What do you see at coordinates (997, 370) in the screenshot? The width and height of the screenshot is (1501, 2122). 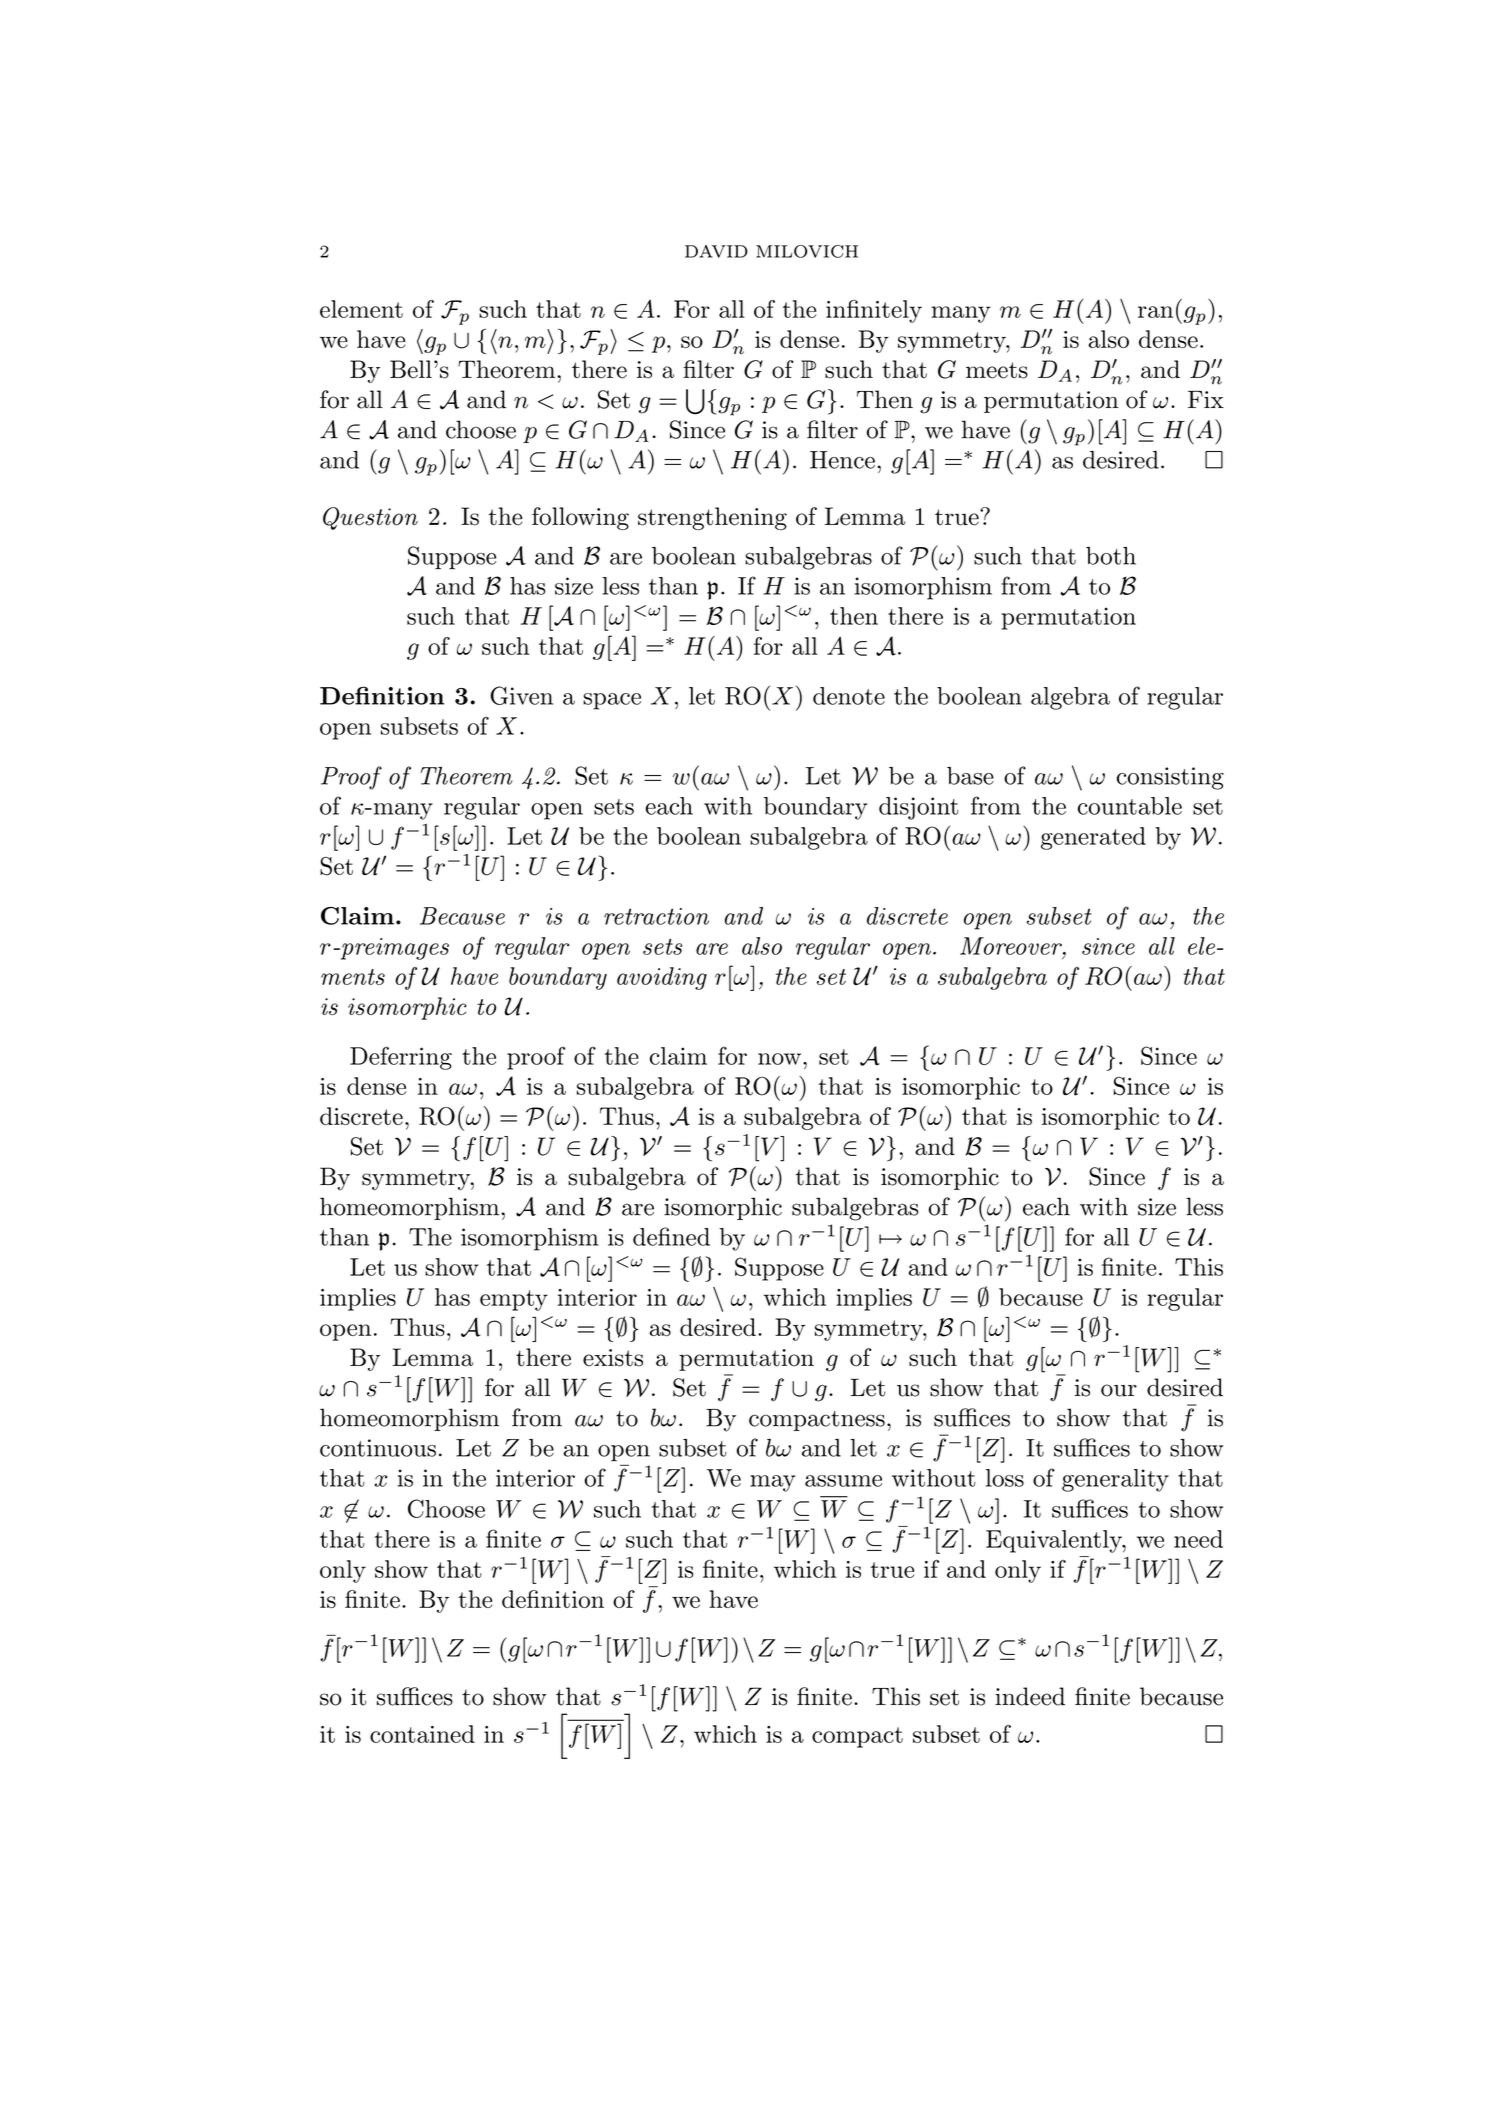 I see `meets` at bounding box center [997, 370].
